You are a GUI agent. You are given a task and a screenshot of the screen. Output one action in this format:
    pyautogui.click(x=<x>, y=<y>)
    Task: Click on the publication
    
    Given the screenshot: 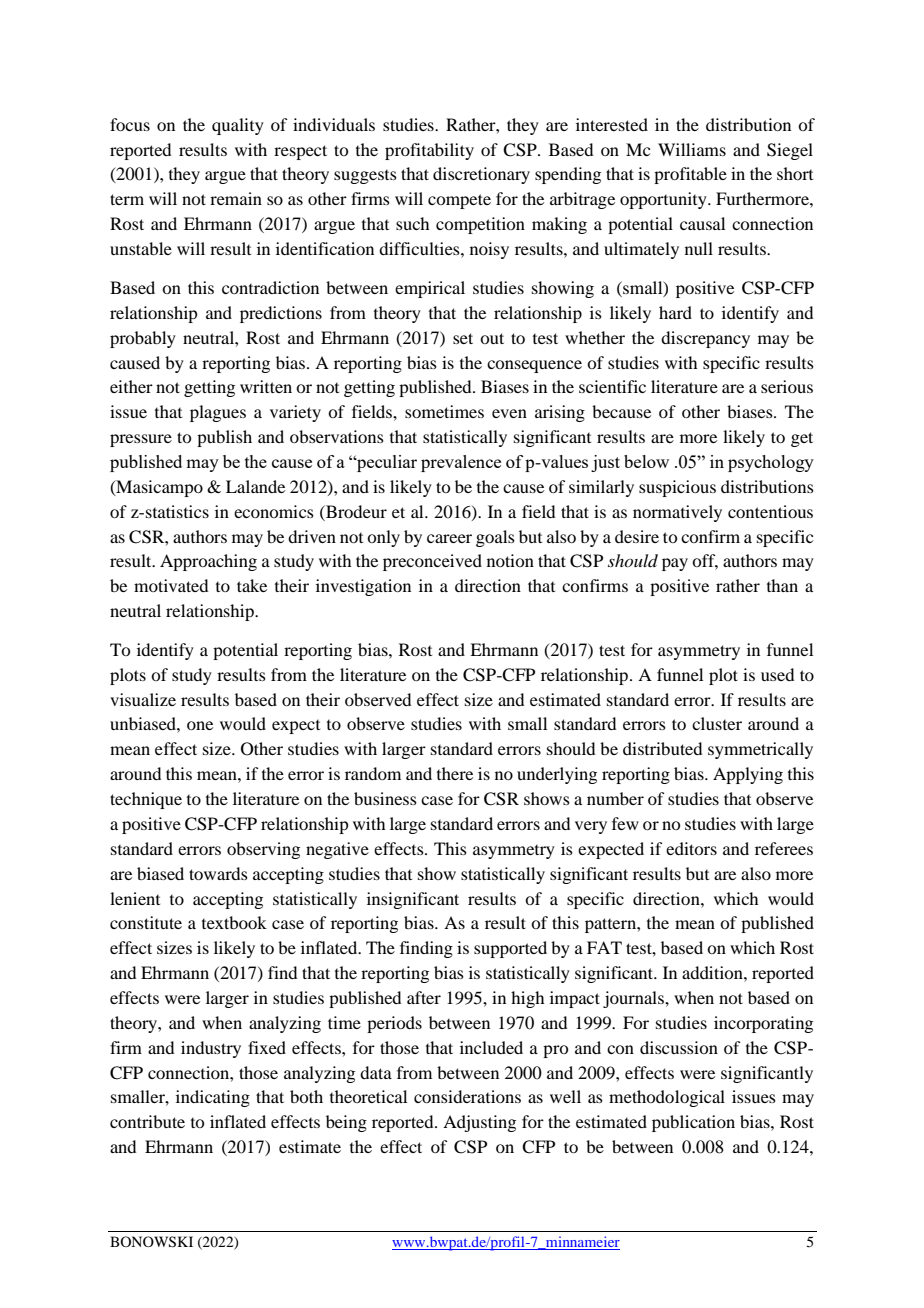 What is the action you would take?
    pyautogui.click(x=693, y=1123)
